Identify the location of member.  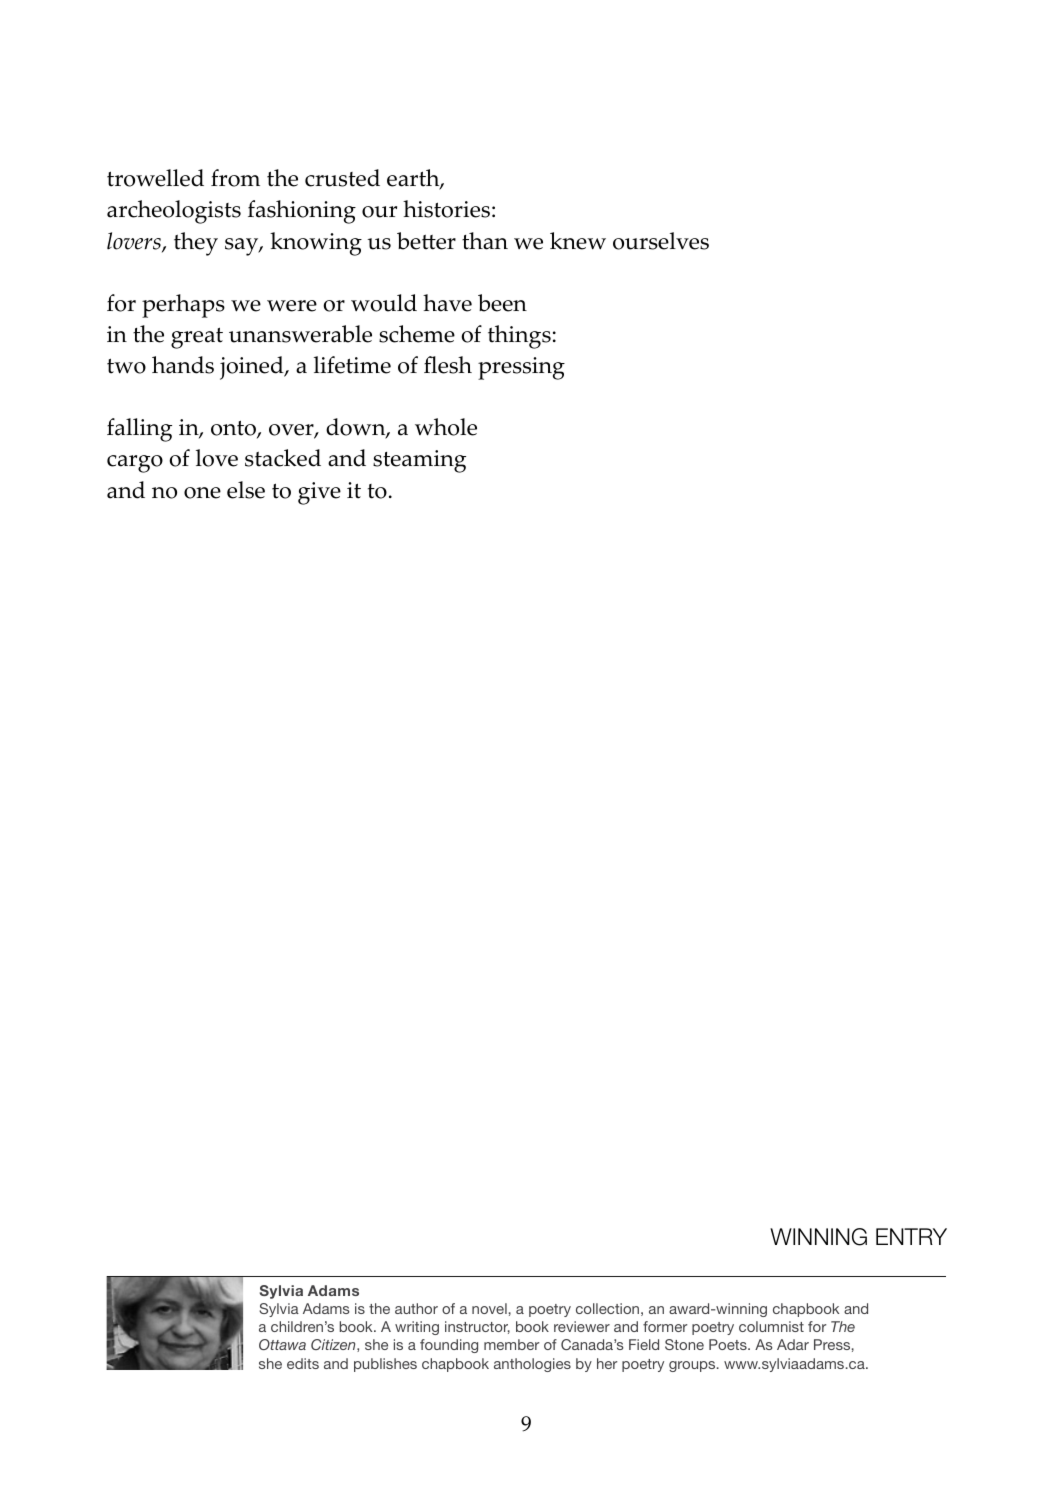
(511, 1344).
